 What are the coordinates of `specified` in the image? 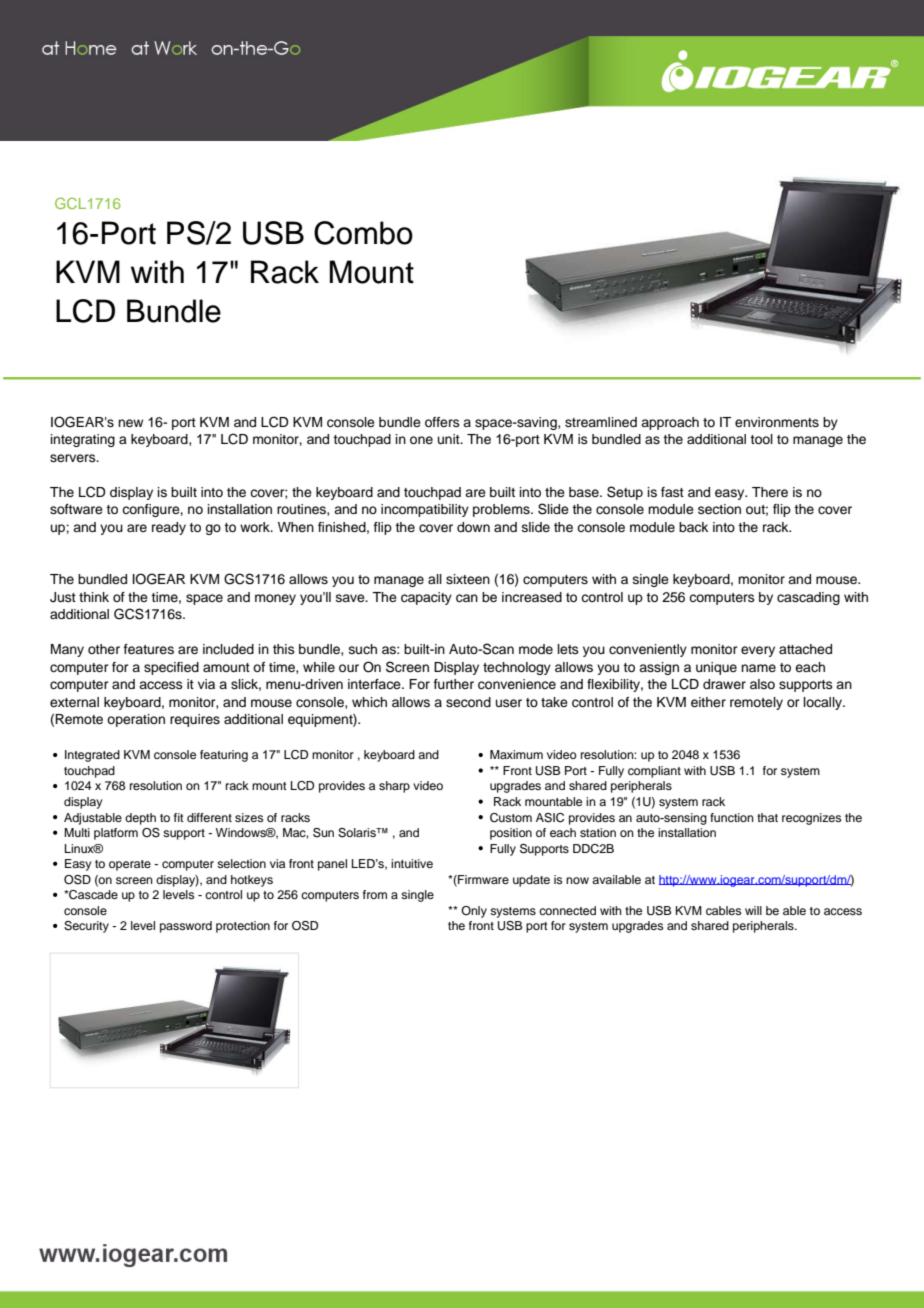 It's located at (171, 668).
